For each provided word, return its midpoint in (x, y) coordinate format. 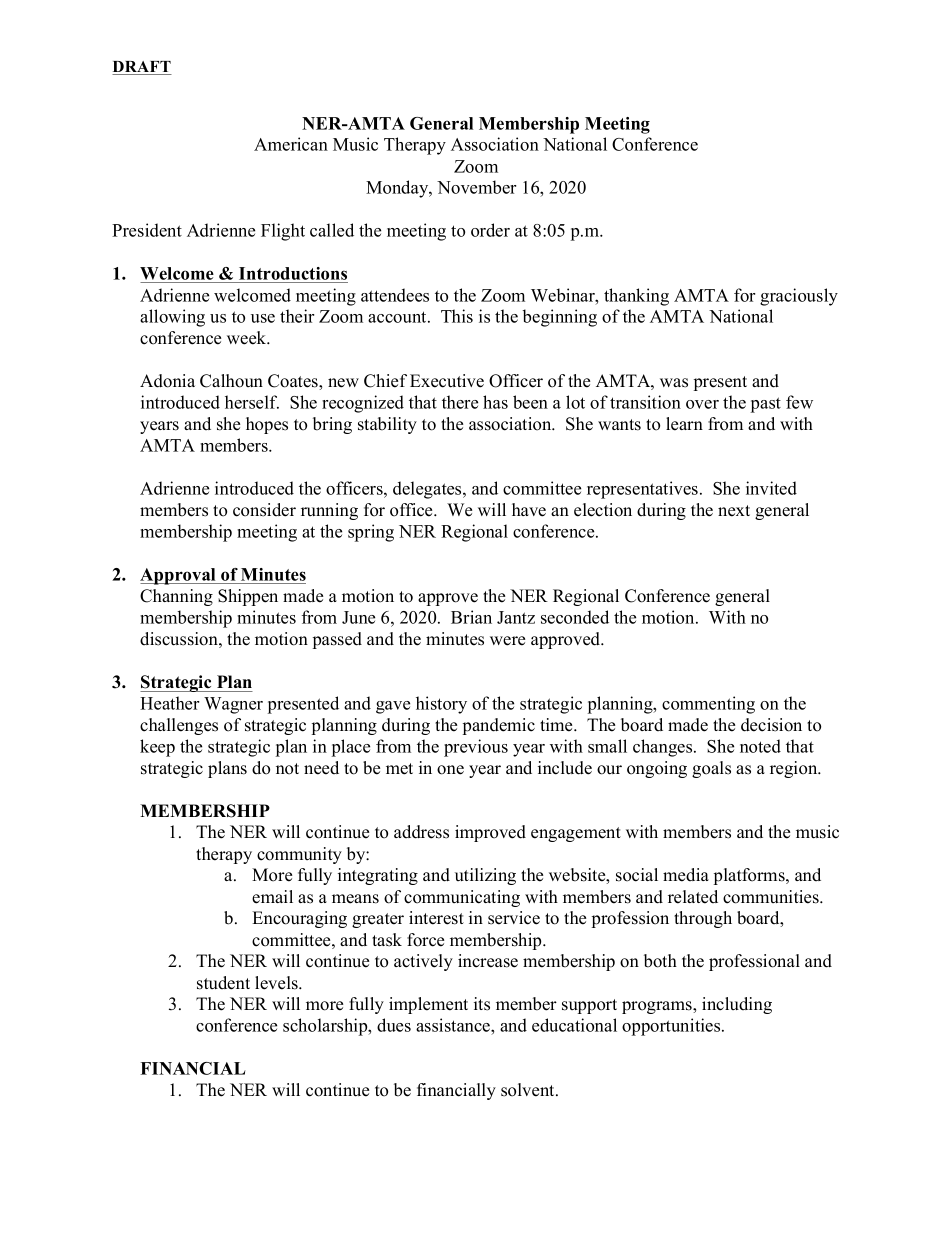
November (476, 187)
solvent (529, 1090)
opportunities (672, 1027)
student (223, 983)
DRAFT (142, 68)
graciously (799, 297)
